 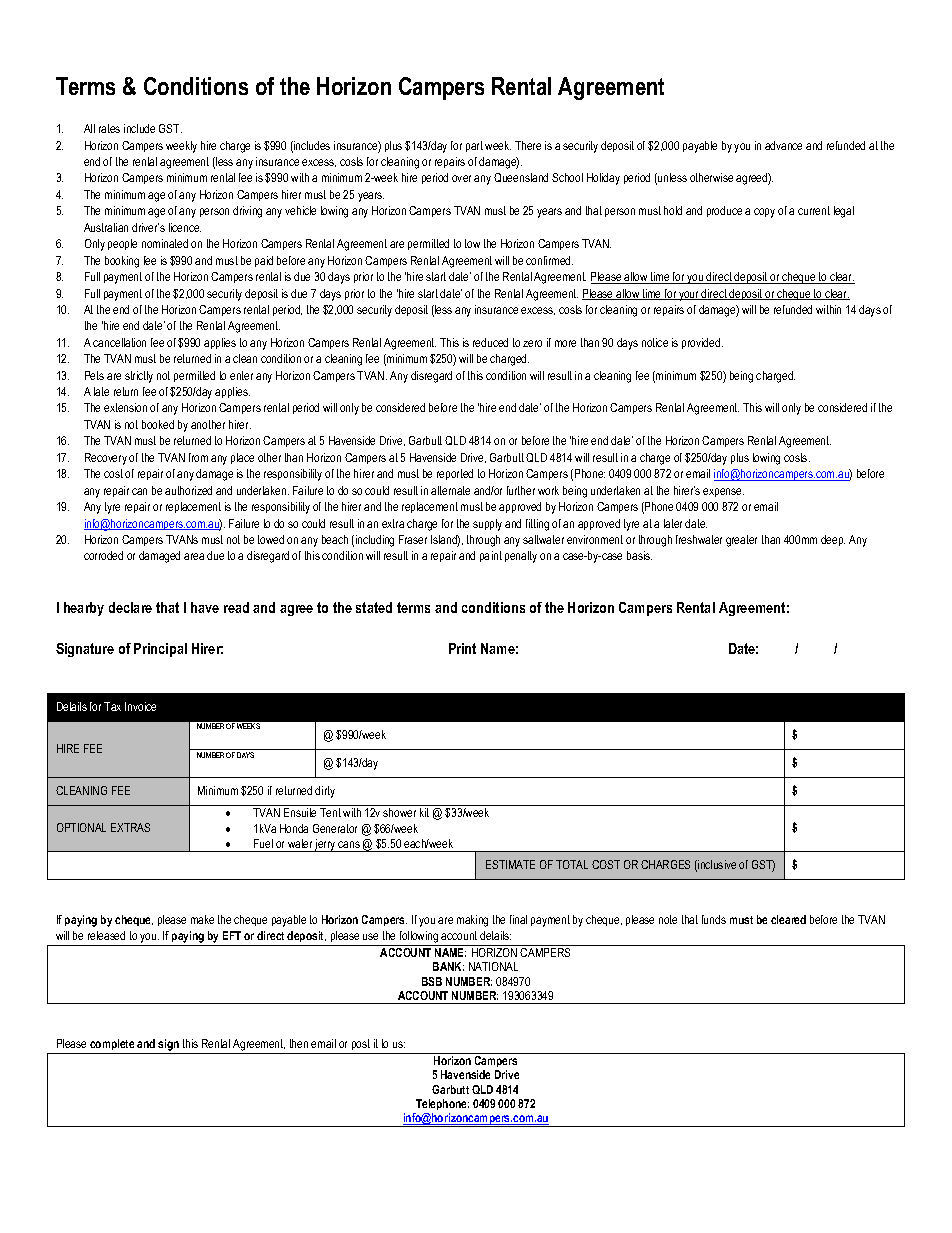 What do you see at coordinates (112, 1046) in the screenshot?
I see `complete` at bounding box center [112, 1046].
